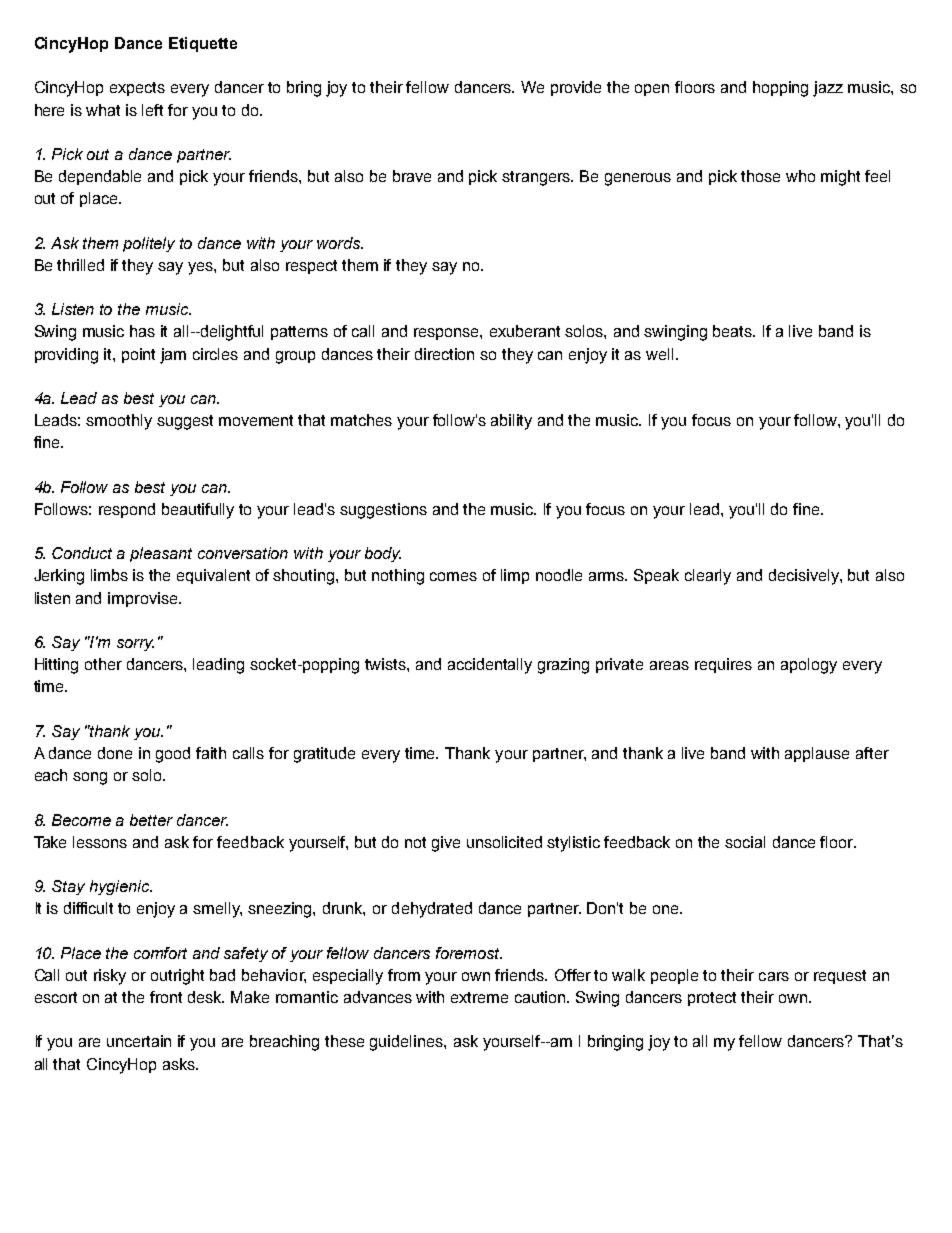 This screenshot has height=1233, width=952. I want to click on provide, so click(576, 88).
